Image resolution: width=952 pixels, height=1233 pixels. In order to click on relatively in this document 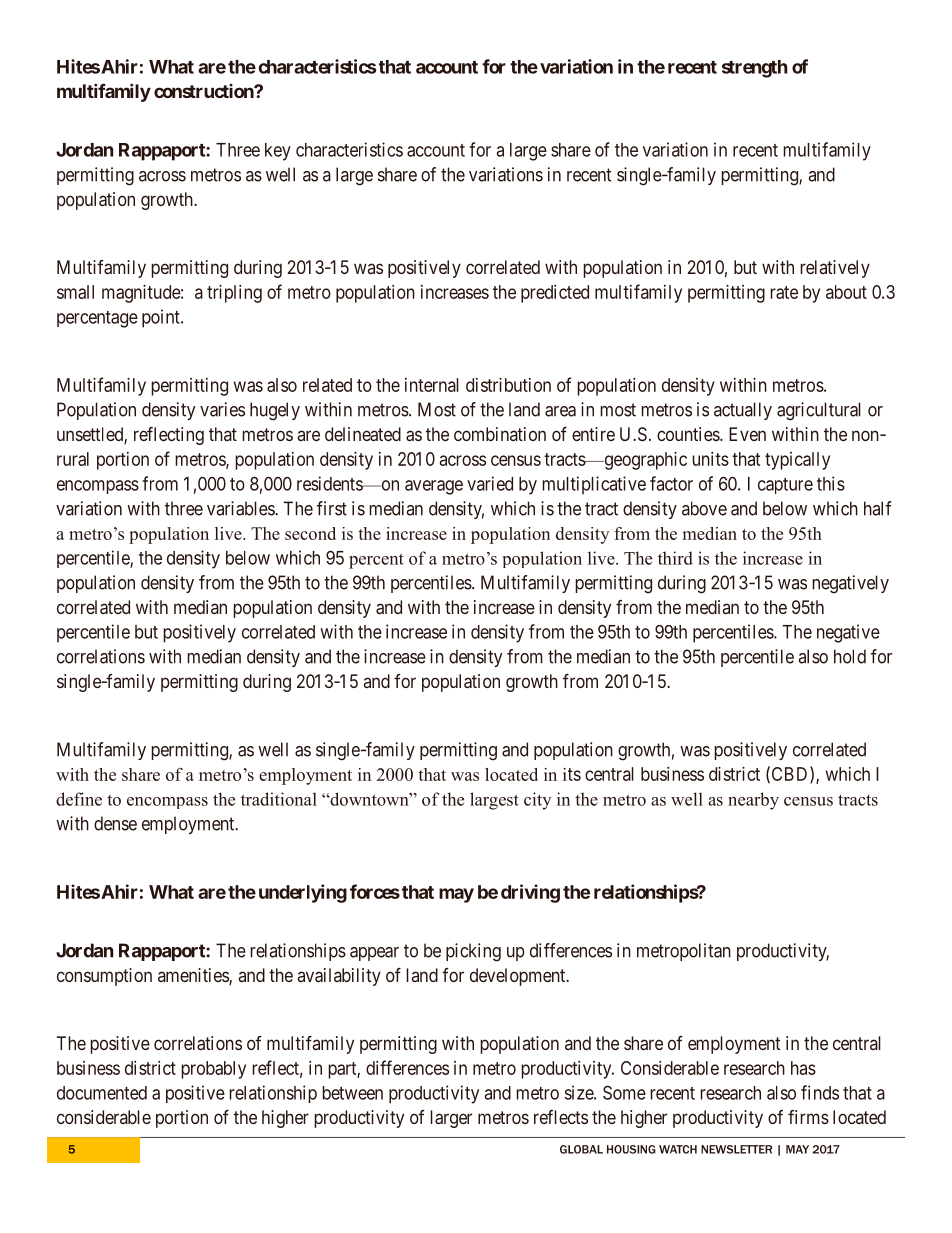, I will do `click(835, 269)`.
